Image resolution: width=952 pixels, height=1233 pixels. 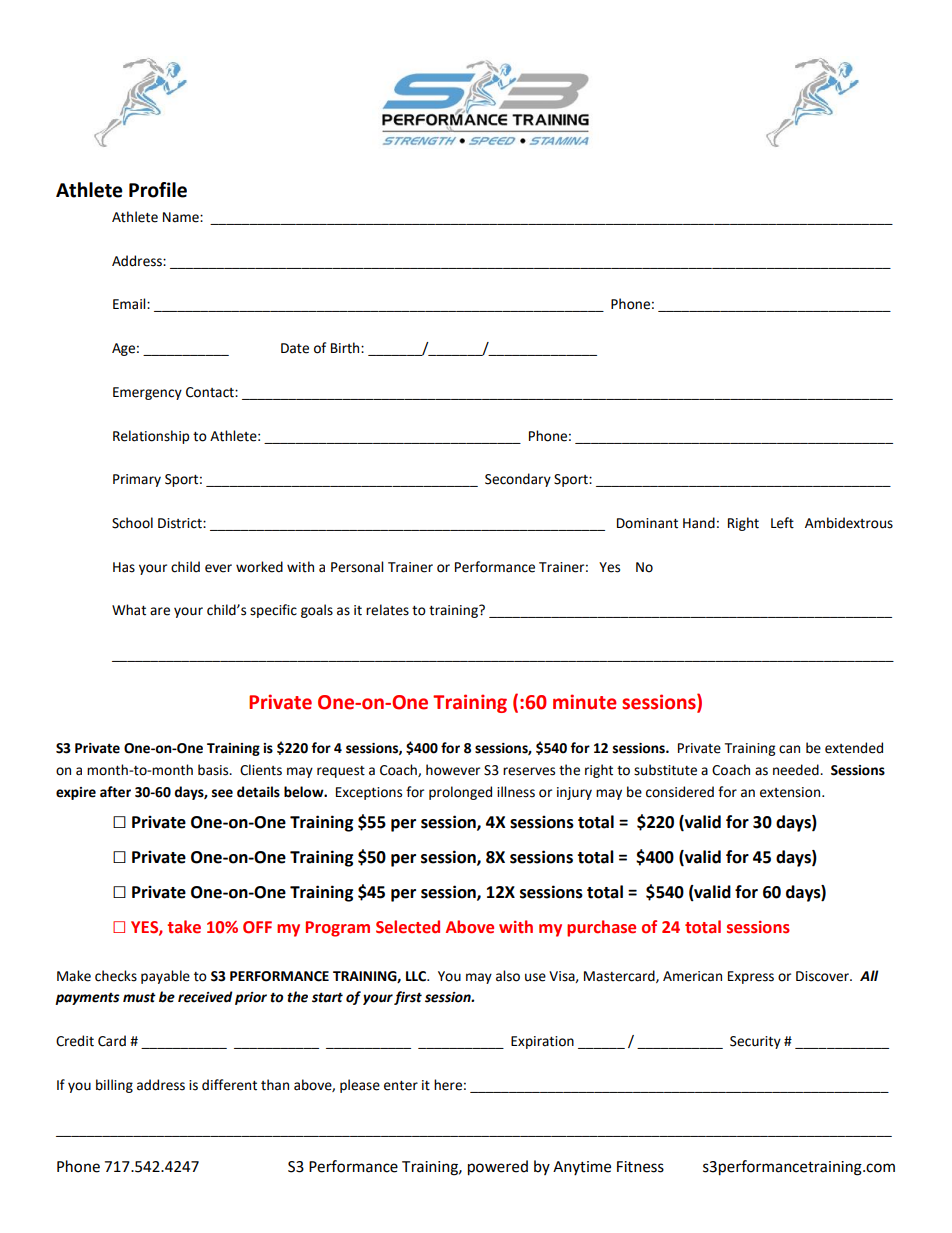 What do you see at coordinates (854, 748) in the document?
I see `extended` at bounding box center [854, 748].
